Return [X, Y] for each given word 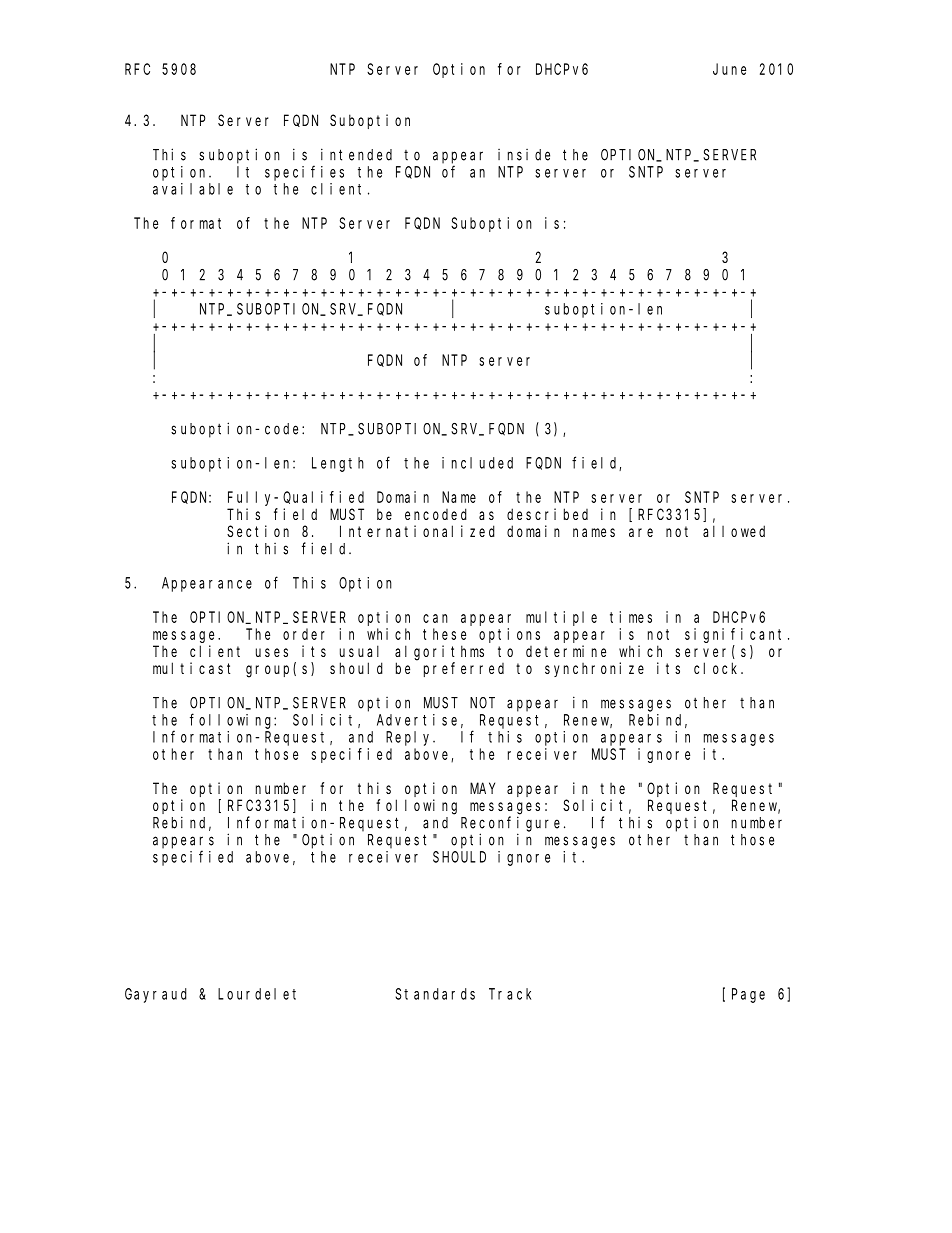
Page [748, 995]
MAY [482, 788]
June [729, 69]
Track [510, 994]
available [193, 189]
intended [356, 154]
